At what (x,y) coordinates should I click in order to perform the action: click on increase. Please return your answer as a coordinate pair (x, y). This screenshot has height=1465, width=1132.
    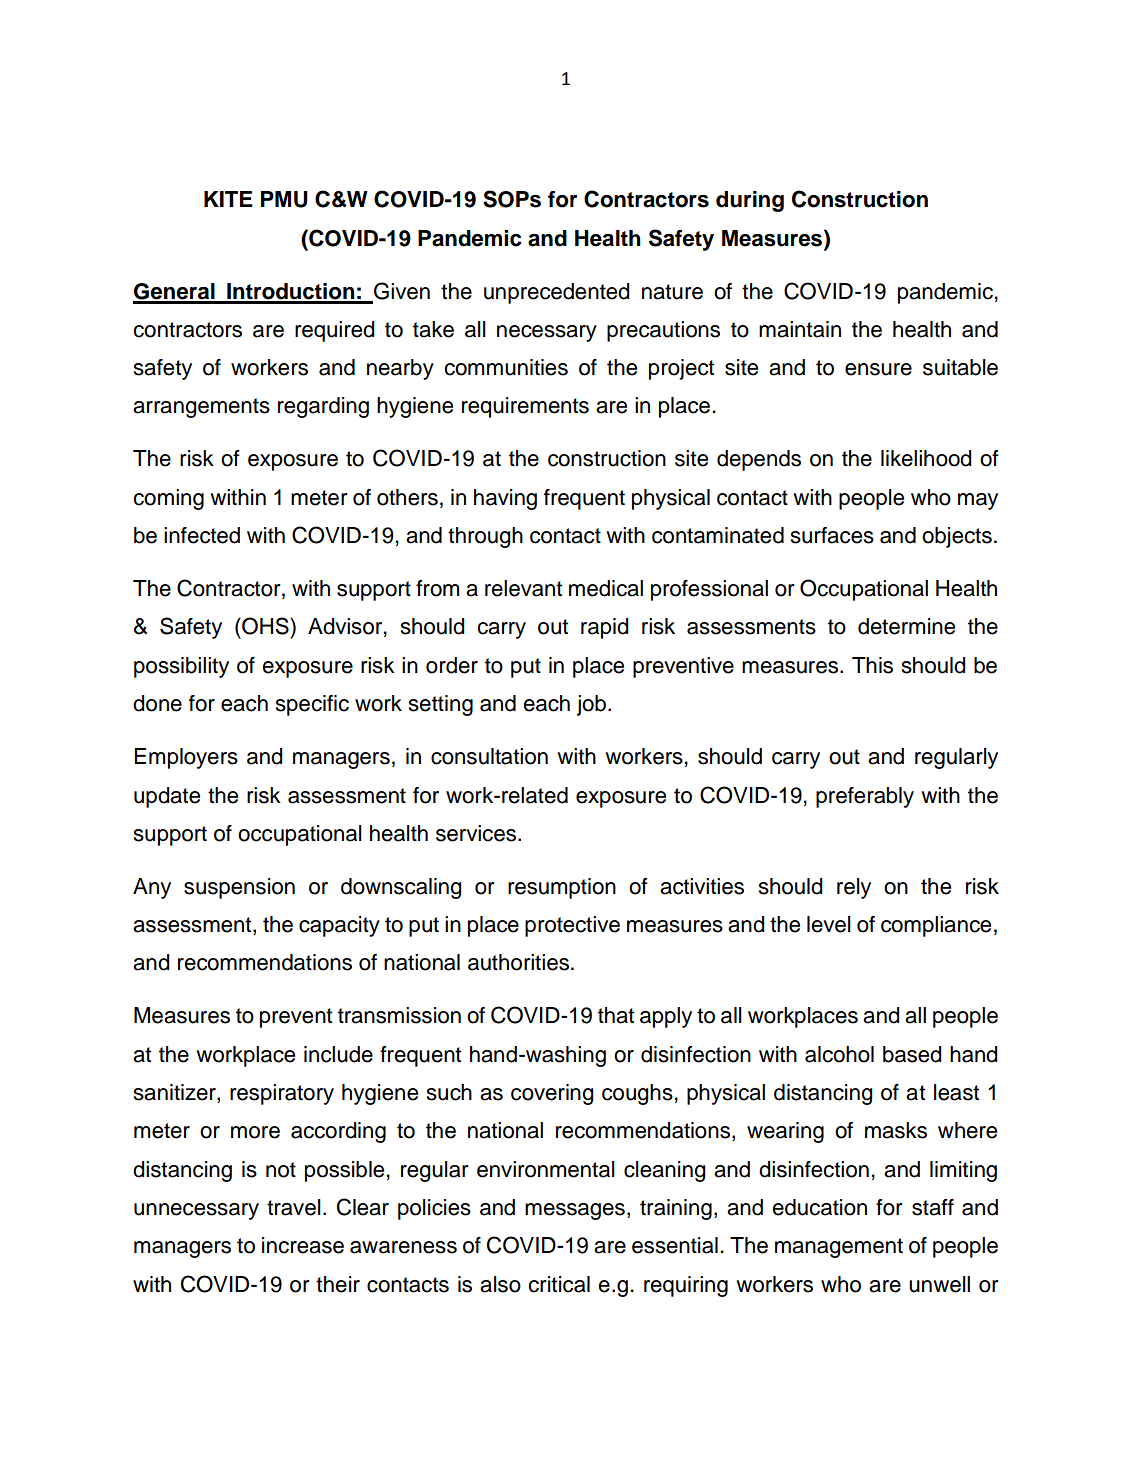
    Looking at the image, I should click on (303, 1245).
